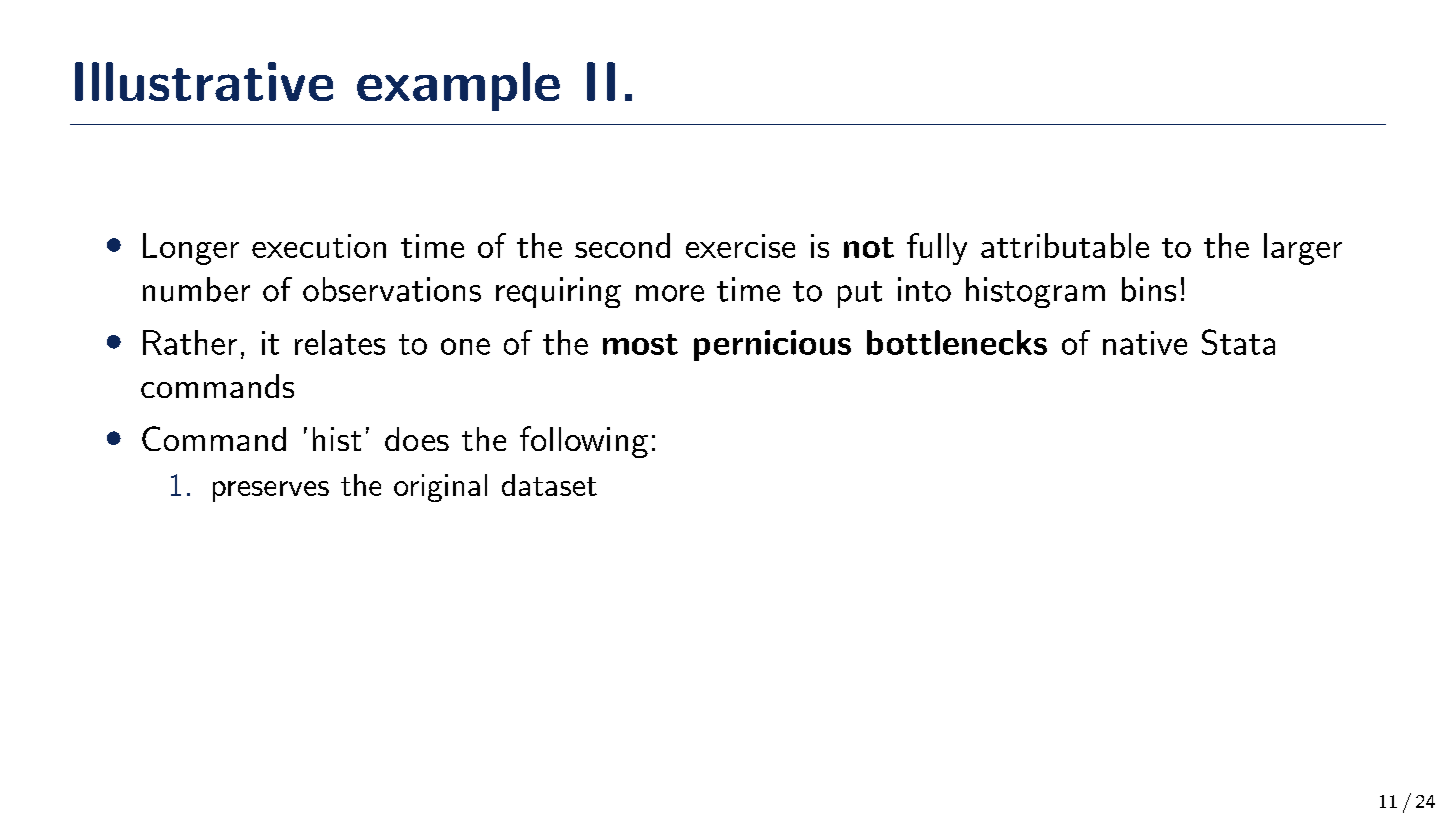 This page has height=819, width=1456. I want to click on exercise, so click(740, 246).
